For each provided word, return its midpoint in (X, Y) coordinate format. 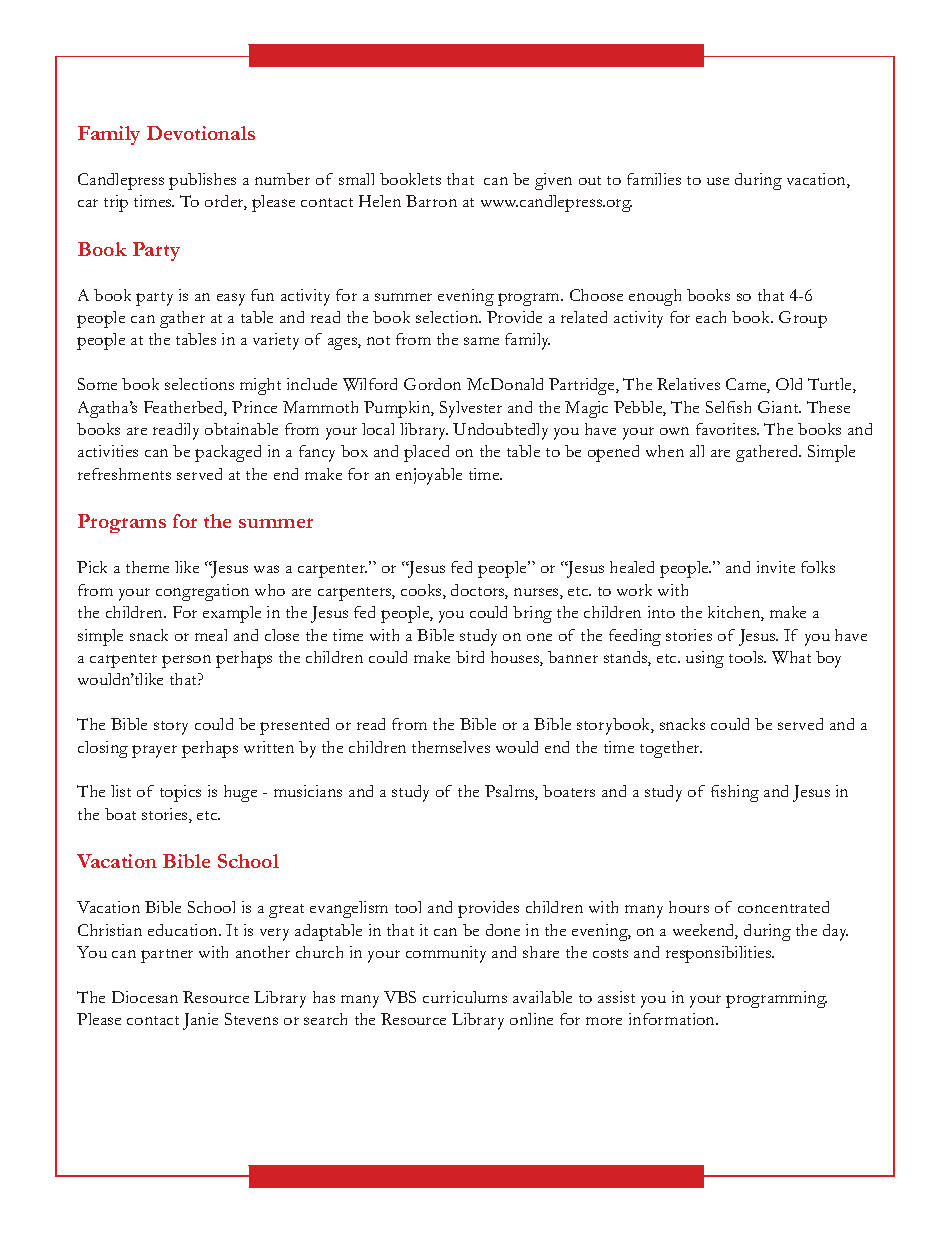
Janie (200, 1021)
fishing (735, 793)
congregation (202, 592)
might (260, 386)
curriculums (465, 997)
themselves (451, 747)
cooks (422, 591)
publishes (202, 181)
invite (776, 567)
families (654, 179)
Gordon (432, 384)
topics (180, 793)
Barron (431, 201)
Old (789, 384)
